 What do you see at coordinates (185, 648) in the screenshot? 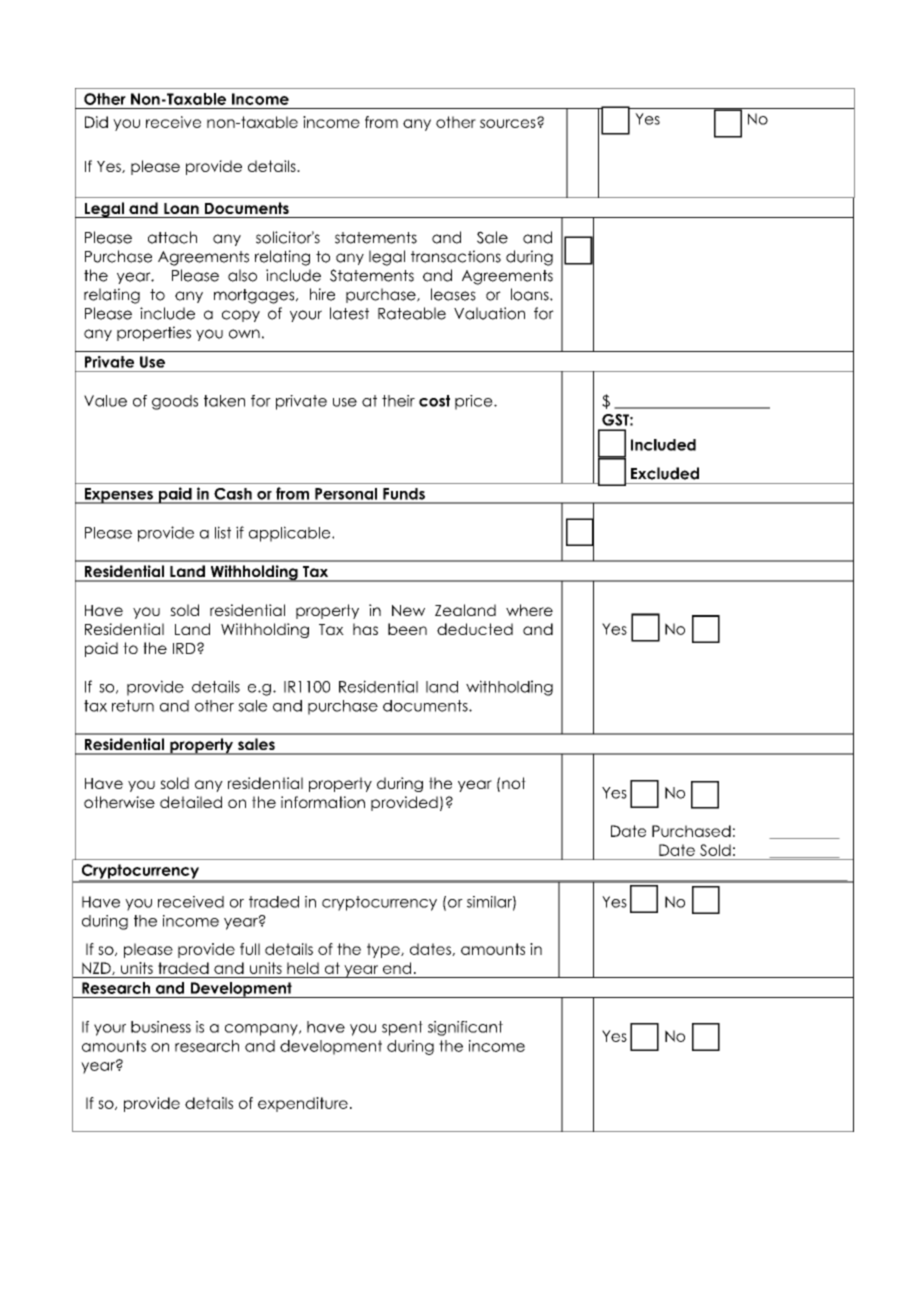
I see `IRD` at bounding box center [185, 648].
